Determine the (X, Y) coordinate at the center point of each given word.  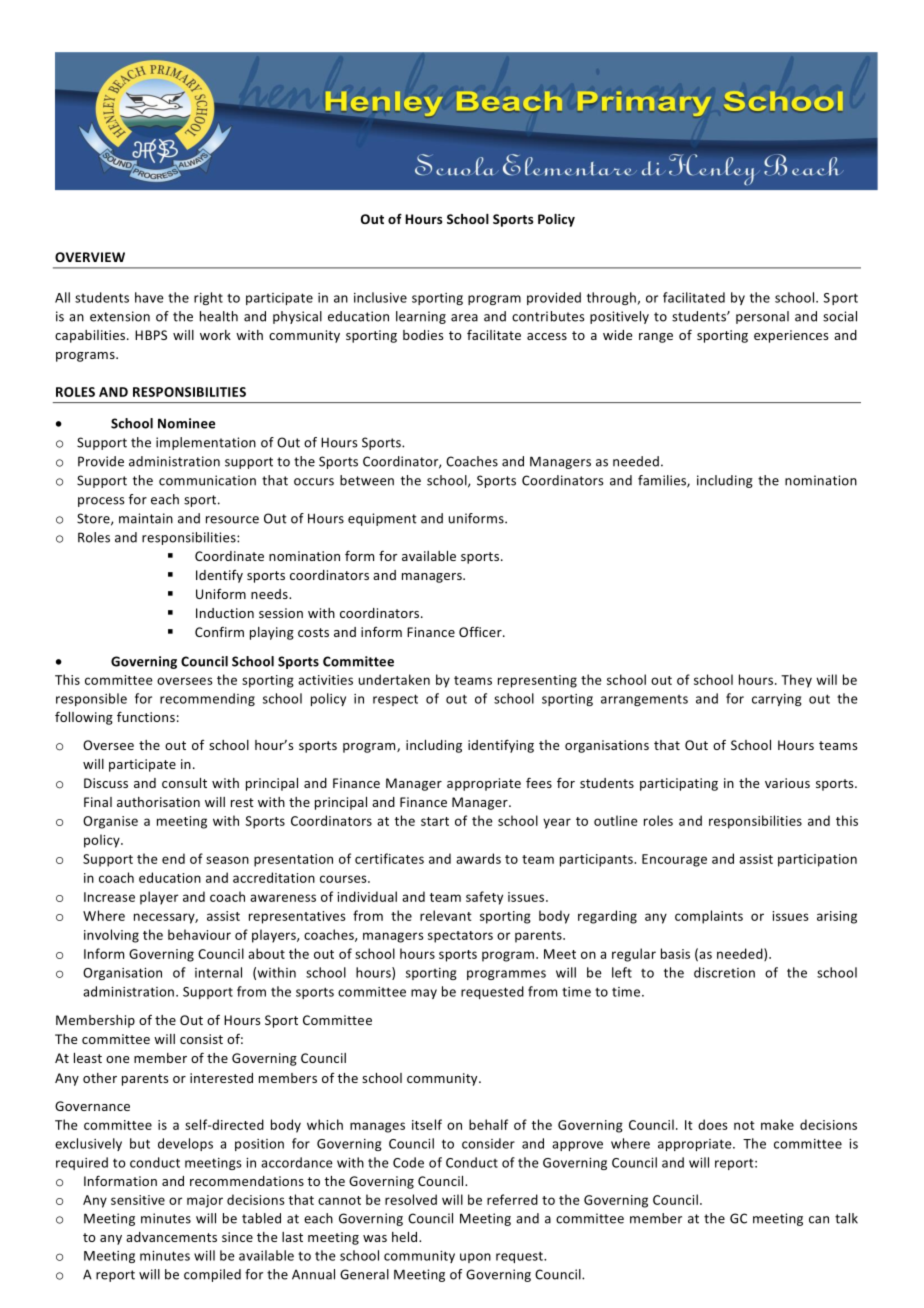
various (787, 783)
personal (762, 317)
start (435, 821)
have (149, 297)
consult (184, 783)
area (464, 318)
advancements (171, 1237)
